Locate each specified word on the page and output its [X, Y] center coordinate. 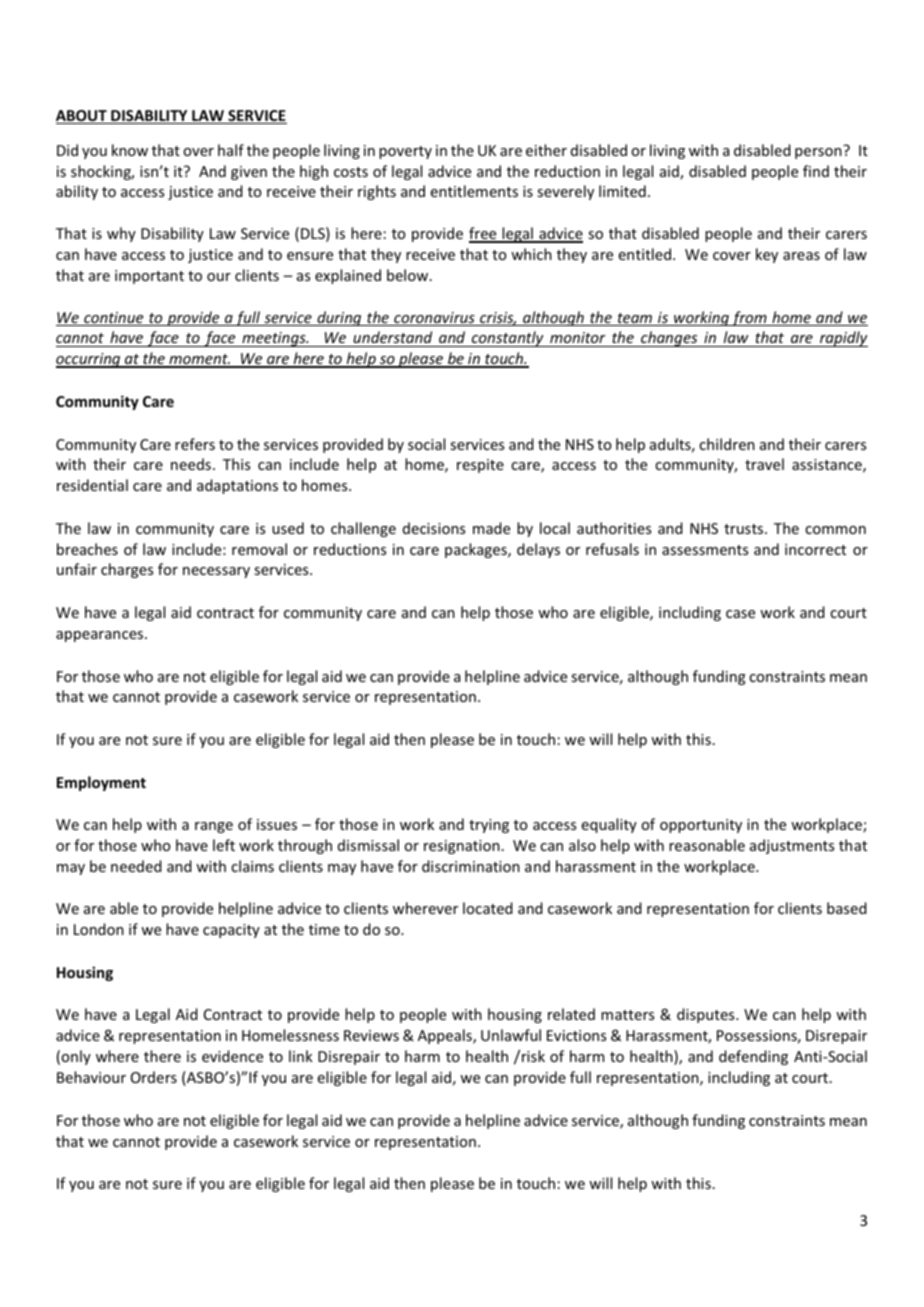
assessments [705, 550]
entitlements [474, 191]
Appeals [446, 1036]
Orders [154, 1077]
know [130, 150]
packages [477, 550]
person [818, 153]
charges [127, 570]
